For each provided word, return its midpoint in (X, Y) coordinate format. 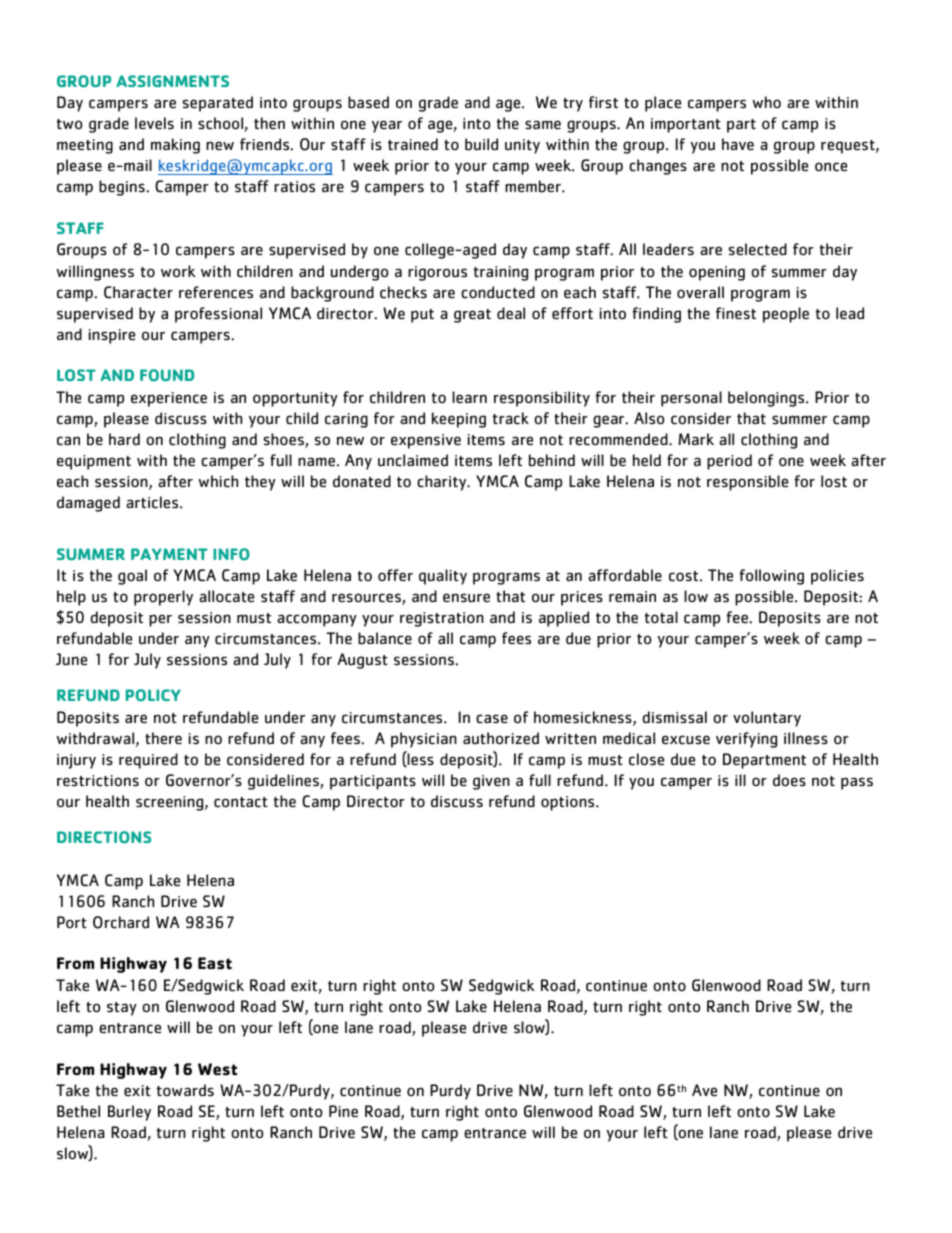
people (786, 315)
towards (185, 1090)
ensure (466, 598)
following (771, 577)
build (481, 144)
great (472, 316)
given (491, 782)
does (789, 780)
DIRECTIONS (104, 837)
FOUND (167, 375)
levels (154, 123)
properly (163, 598)
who (767, 102)
